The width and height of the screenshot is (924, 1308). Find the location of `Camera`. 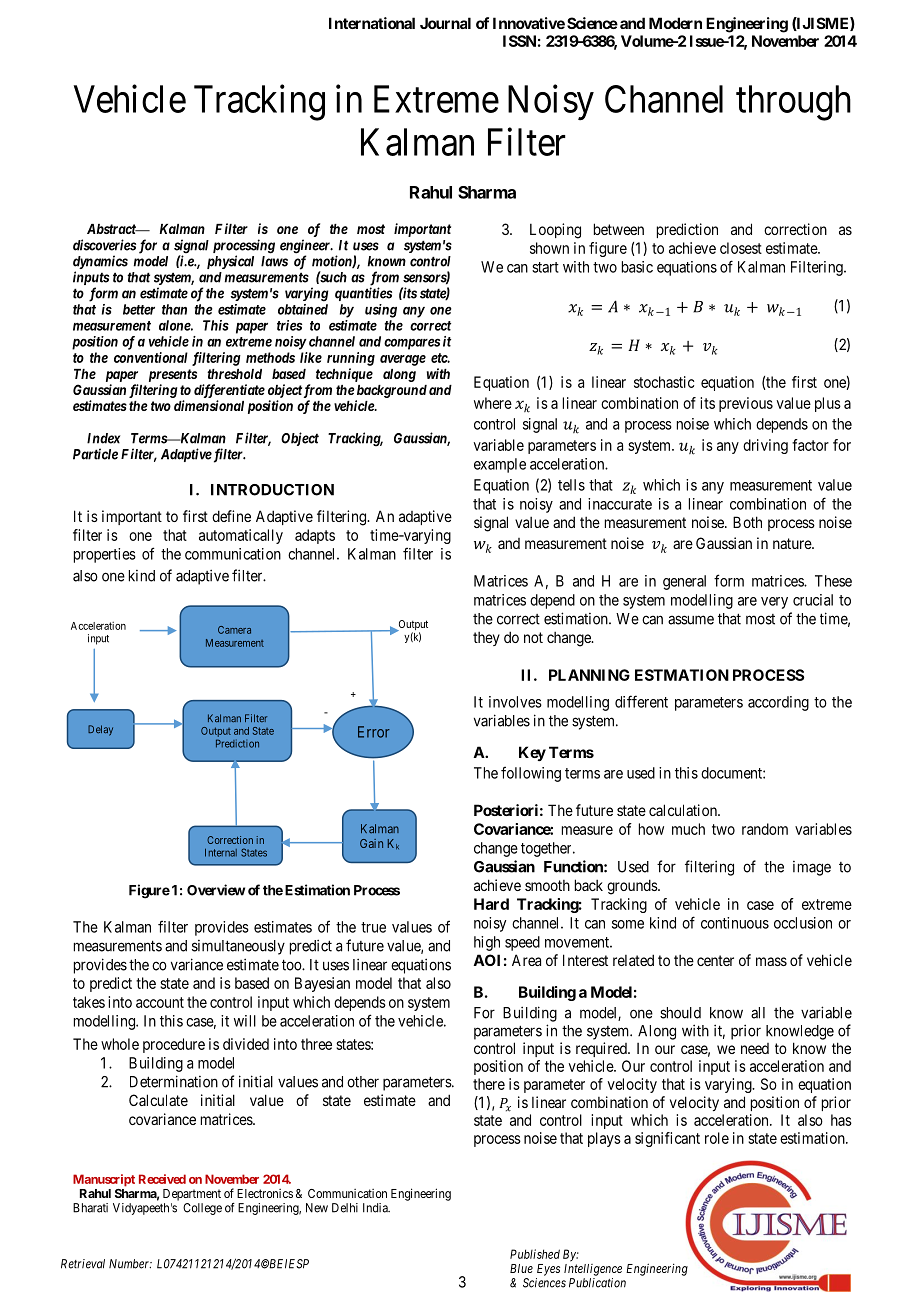

Camera is located at coordinates (234, 630).
